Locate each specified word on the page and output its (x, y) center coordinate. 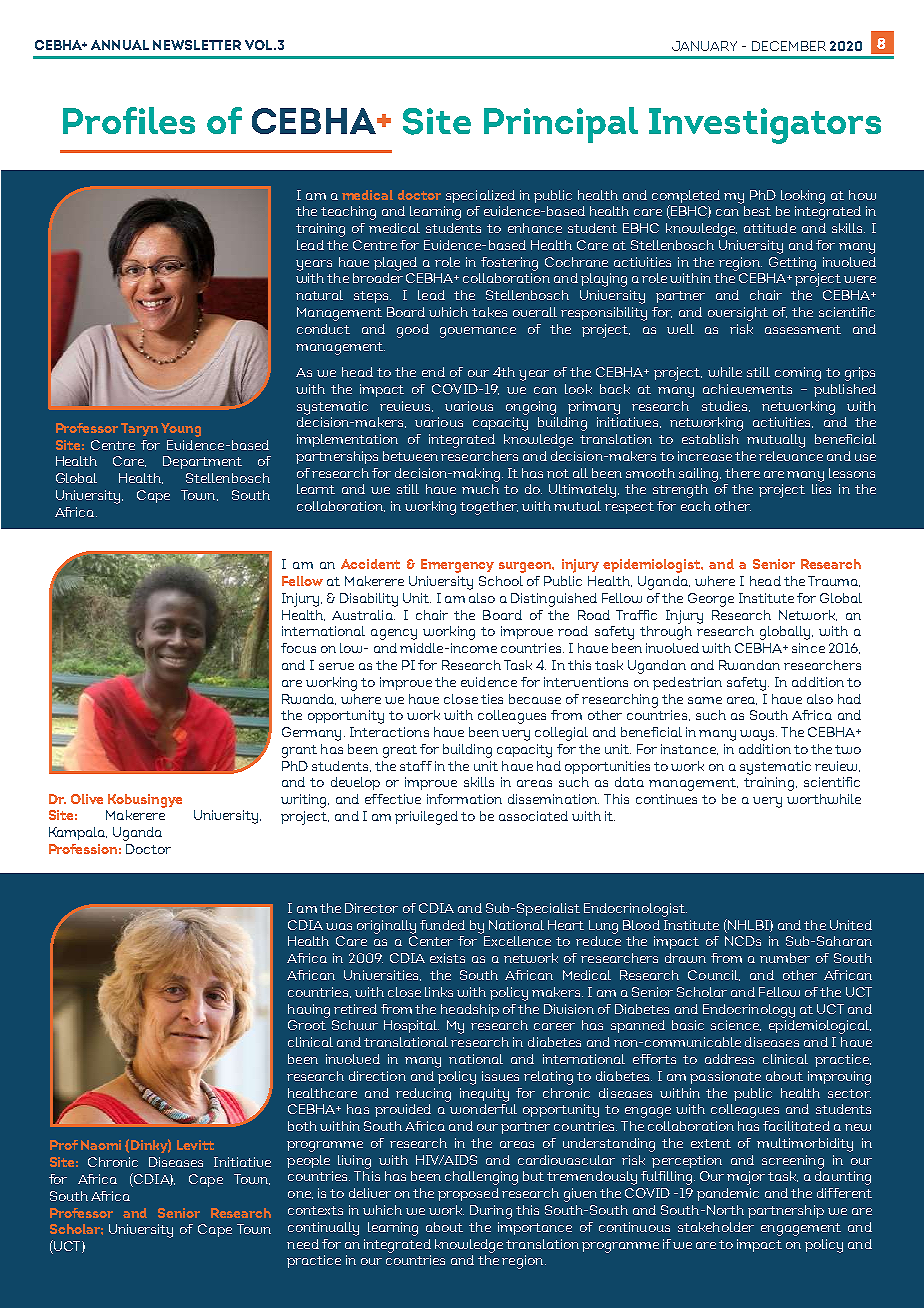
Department (202, 462)
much (480, 489)
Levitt (195, 1145)
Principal (561, 125)
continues (666, 799)
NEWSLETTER (197, 45)
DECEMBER (789, 46)
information (464, 799)
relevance (791, 456)
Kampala (78, 833)
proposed (468, 1194)
